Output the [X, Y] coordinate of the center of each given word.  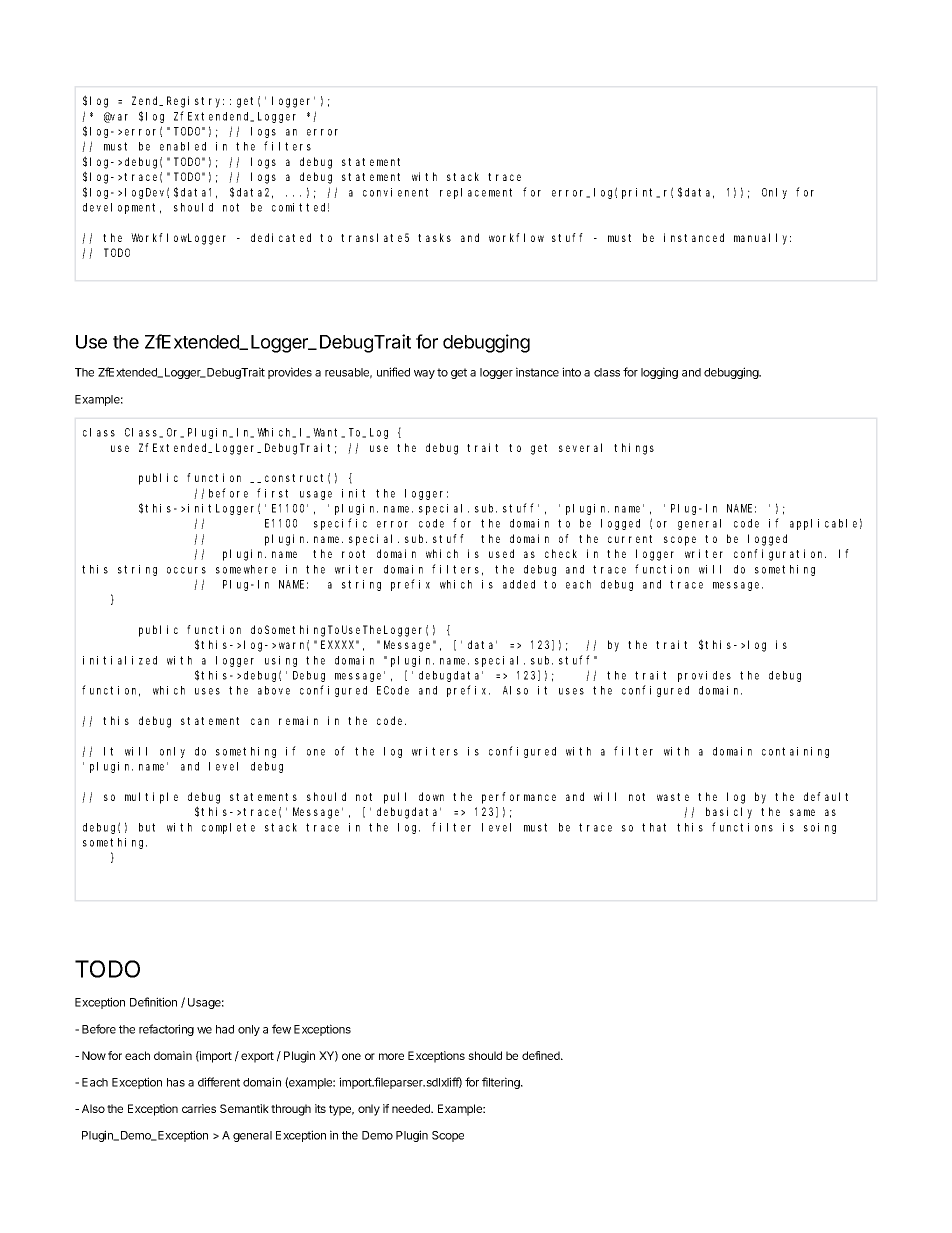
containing [795, 752]
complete [228, 828]
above [274, 690]
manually [762, 239]
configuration [780, 555]
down [431, 796]
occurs [186, 570]
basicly [729, 813]
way [424, 374]
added [519, 584]
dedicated [281, 237]
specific [340, 524]
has [176, 1082]
